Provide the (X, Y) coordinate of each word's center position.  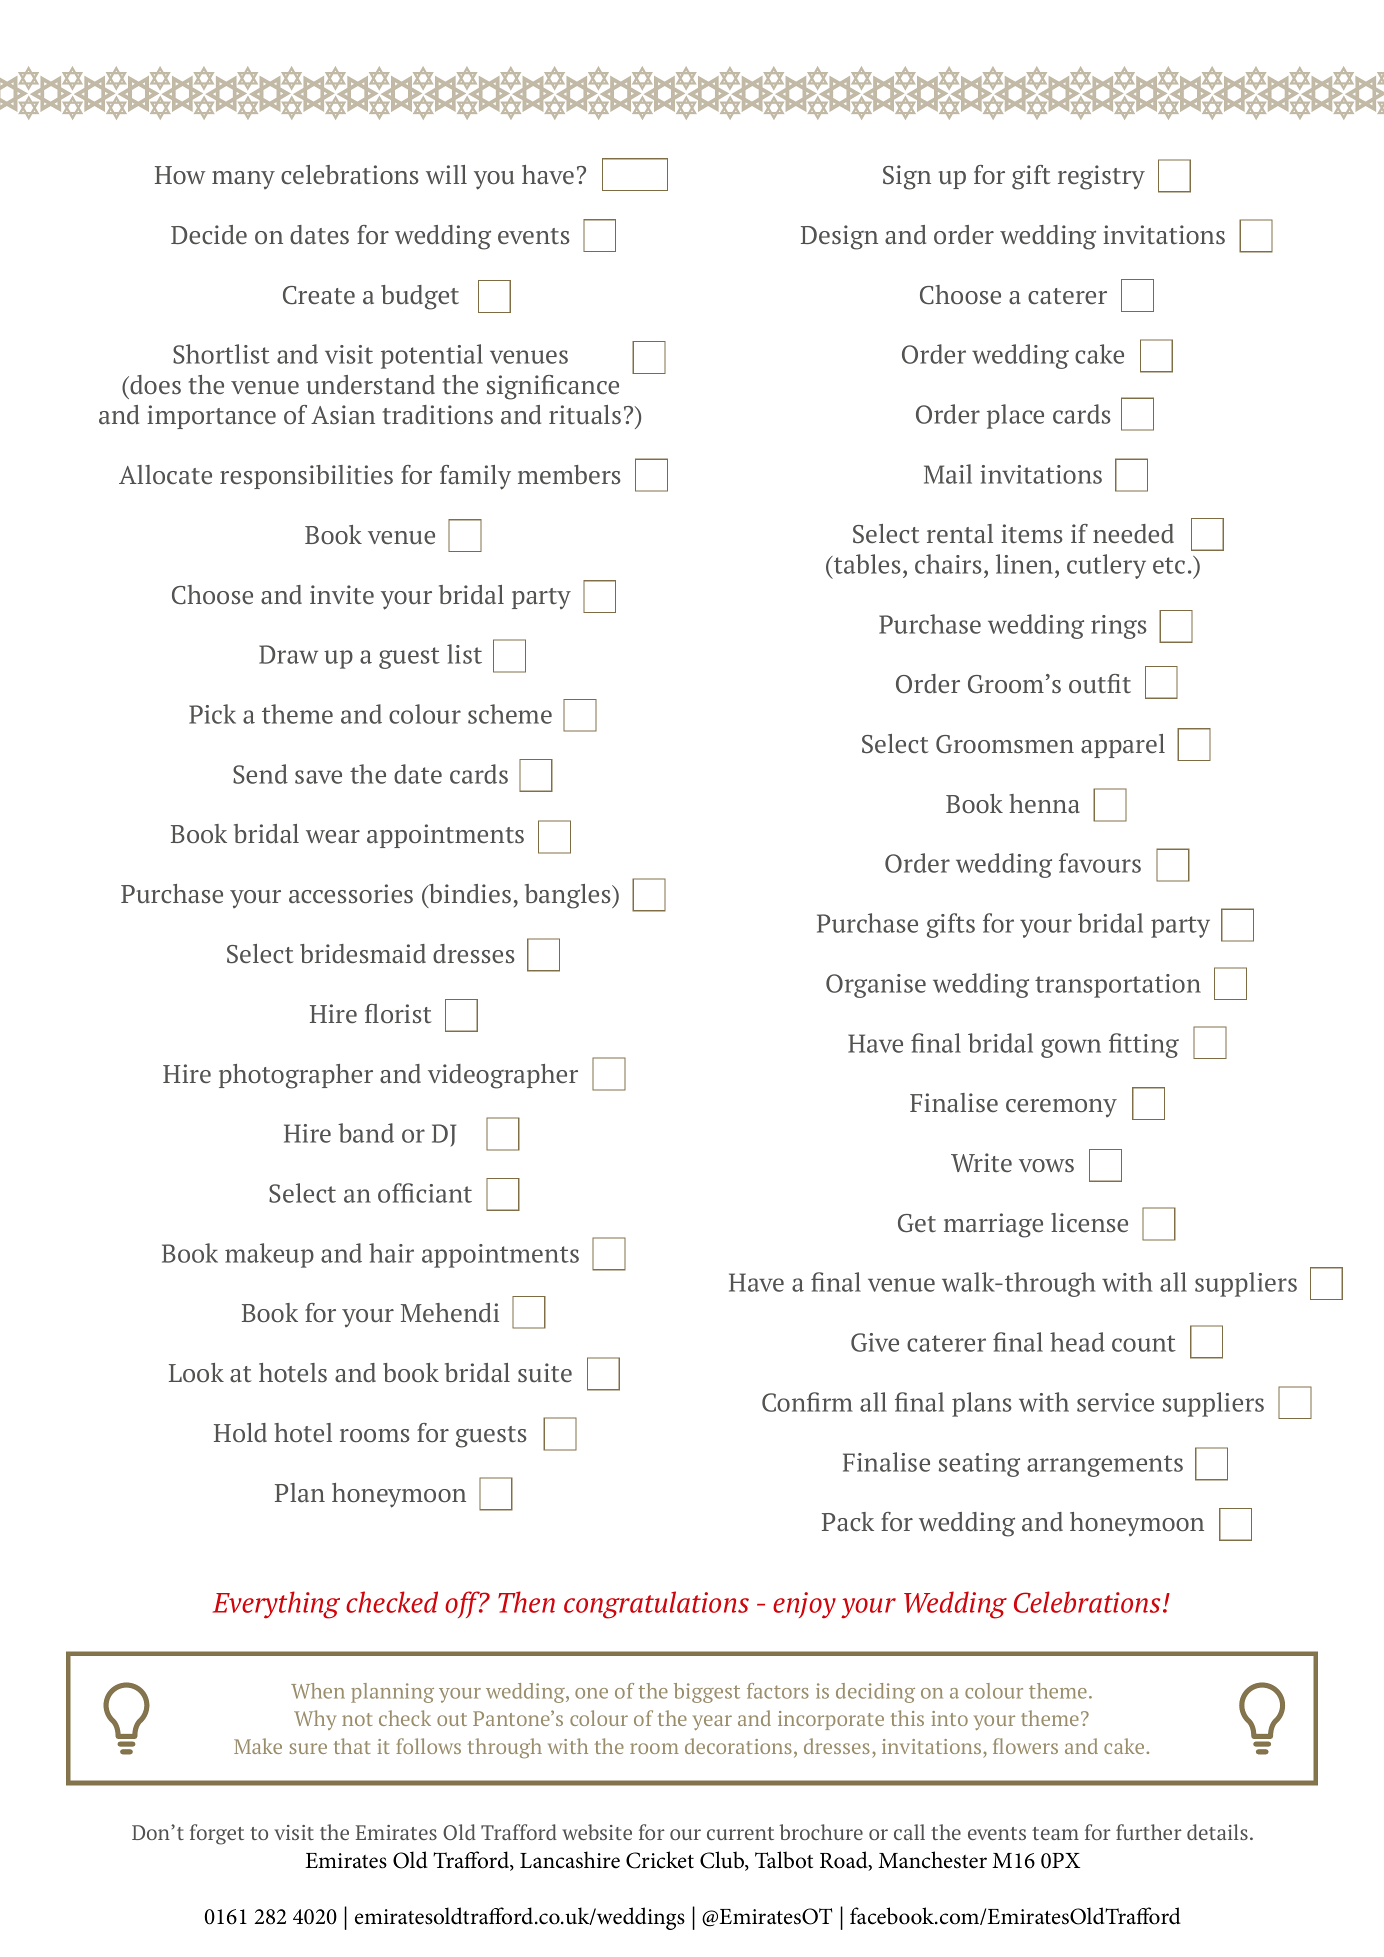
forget (217, 1834)
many (243, 180)
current (740, 1833)
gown (1071, 1048)
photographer (296, 1076)
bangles (569, 896)
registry (1101, 177)
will (446, 174)
